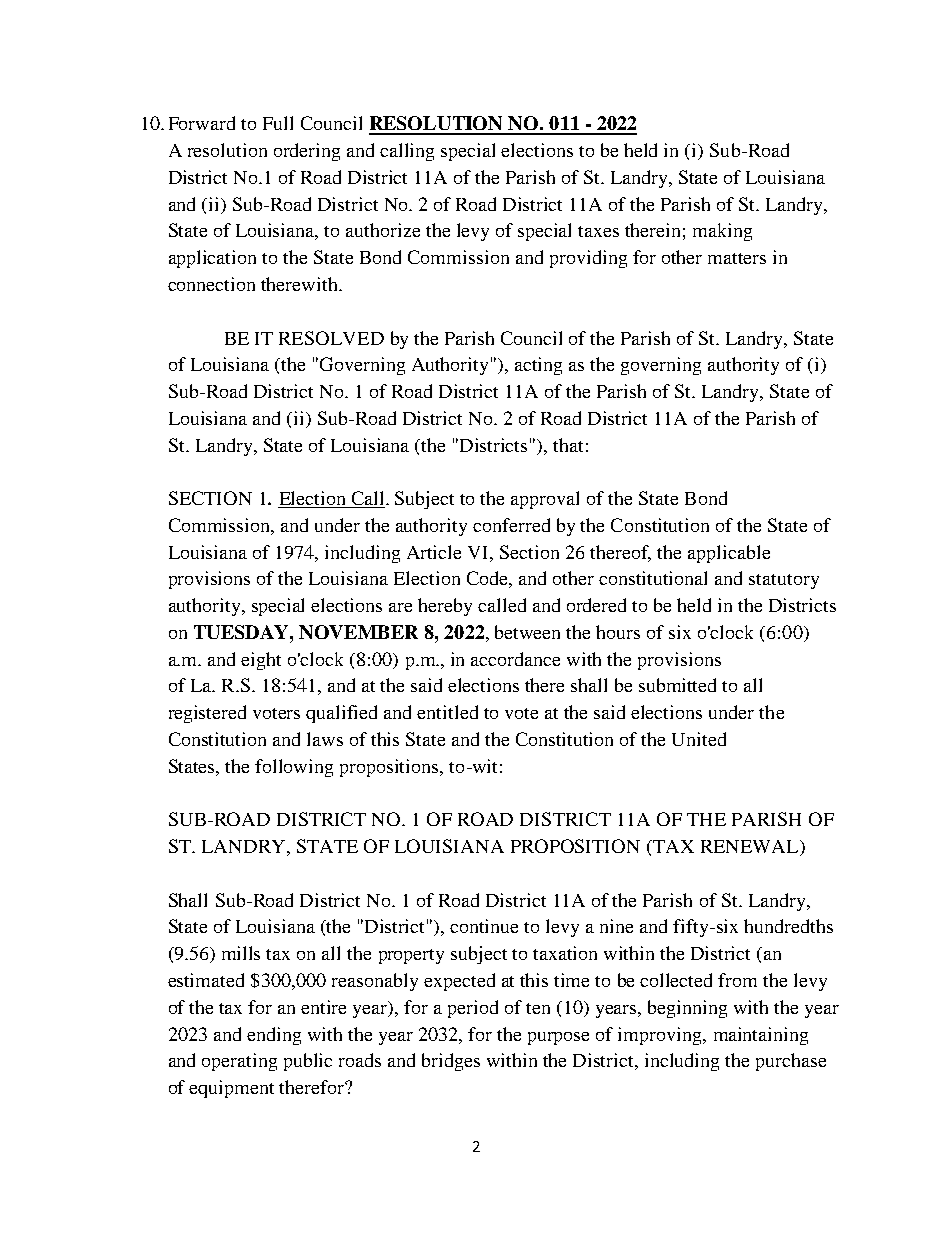 The image size is (952, 1233). What do you see at coordinates (598, 231) in the screenshot?
I see `taxes` at bounding box center [598, 231].
